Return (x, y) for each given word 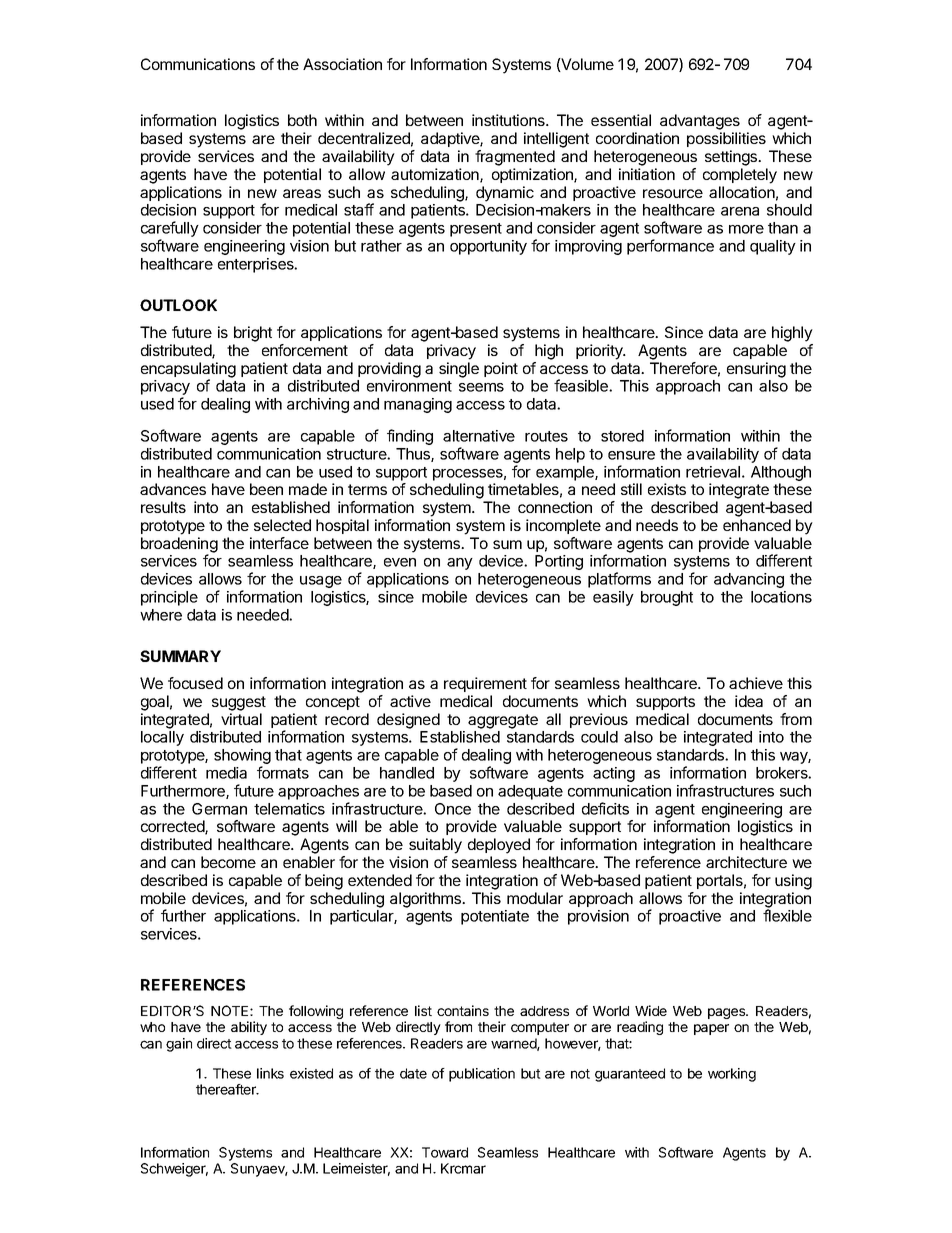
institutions (509, 120)
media (226, 773)
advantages (700, 122)
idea (749, 701)
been (266, 489)
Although (781, 473)
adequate (530, 792)
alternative (479, 436)
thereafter (227, 1089)
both (302, 120)
